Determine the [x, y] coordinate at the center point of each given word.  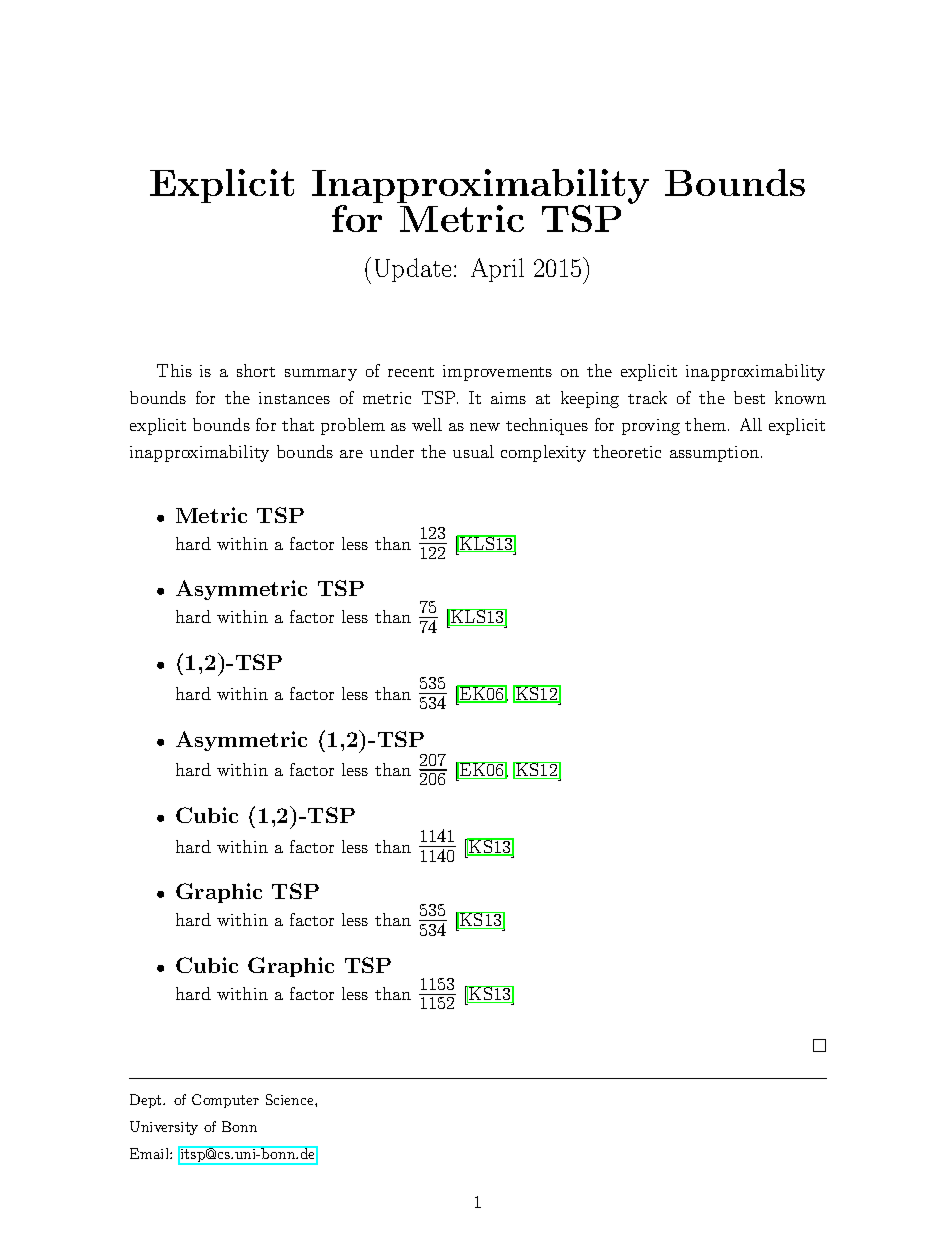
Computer [225, 1101]
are [351, 454]
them [705, 424]
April [497, 270]
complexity [543, 453]
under [392, 451]
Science [291, 1099]
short [256, 370]
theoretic [627, 451]
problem [353, 426]
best [749, 397]
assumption [714, 454]
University [164, 1128]
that [298, 424]
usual [473, 451]
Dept [147, 1101]
